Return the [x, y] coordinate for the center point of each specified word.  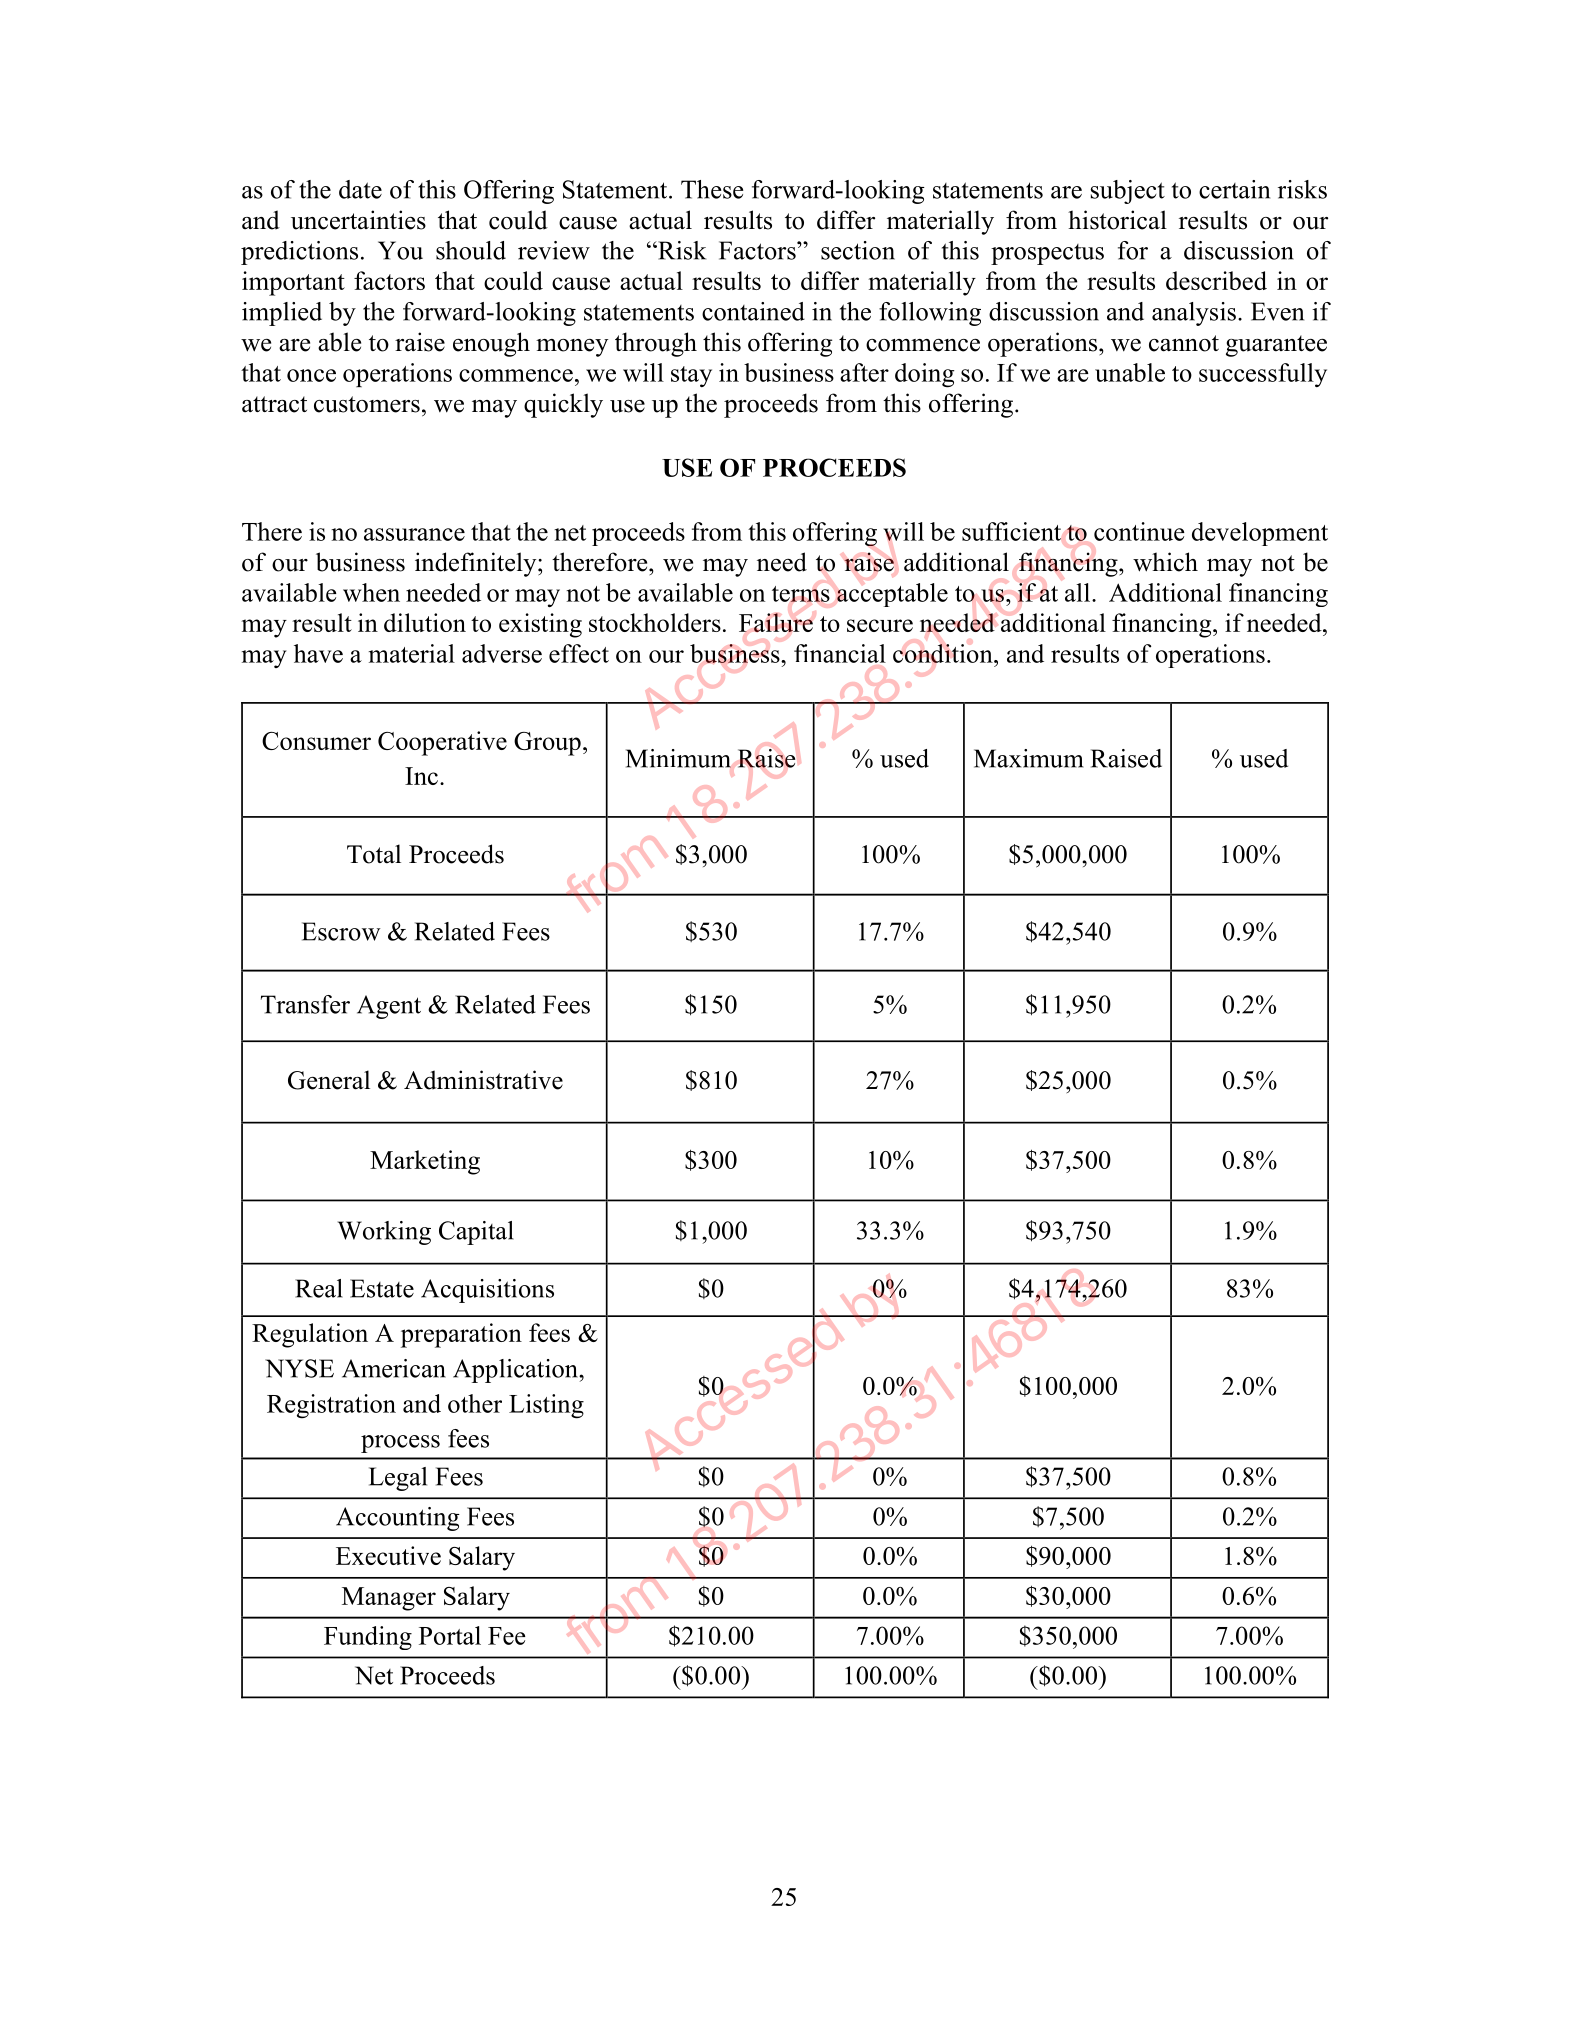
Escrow [341, 931]
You [400, 250]
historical [1117, 220]
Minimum [678, 758]
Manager [389, 1599]
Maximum [1028, 758]
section [858, 250]
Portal [450, 1635]
